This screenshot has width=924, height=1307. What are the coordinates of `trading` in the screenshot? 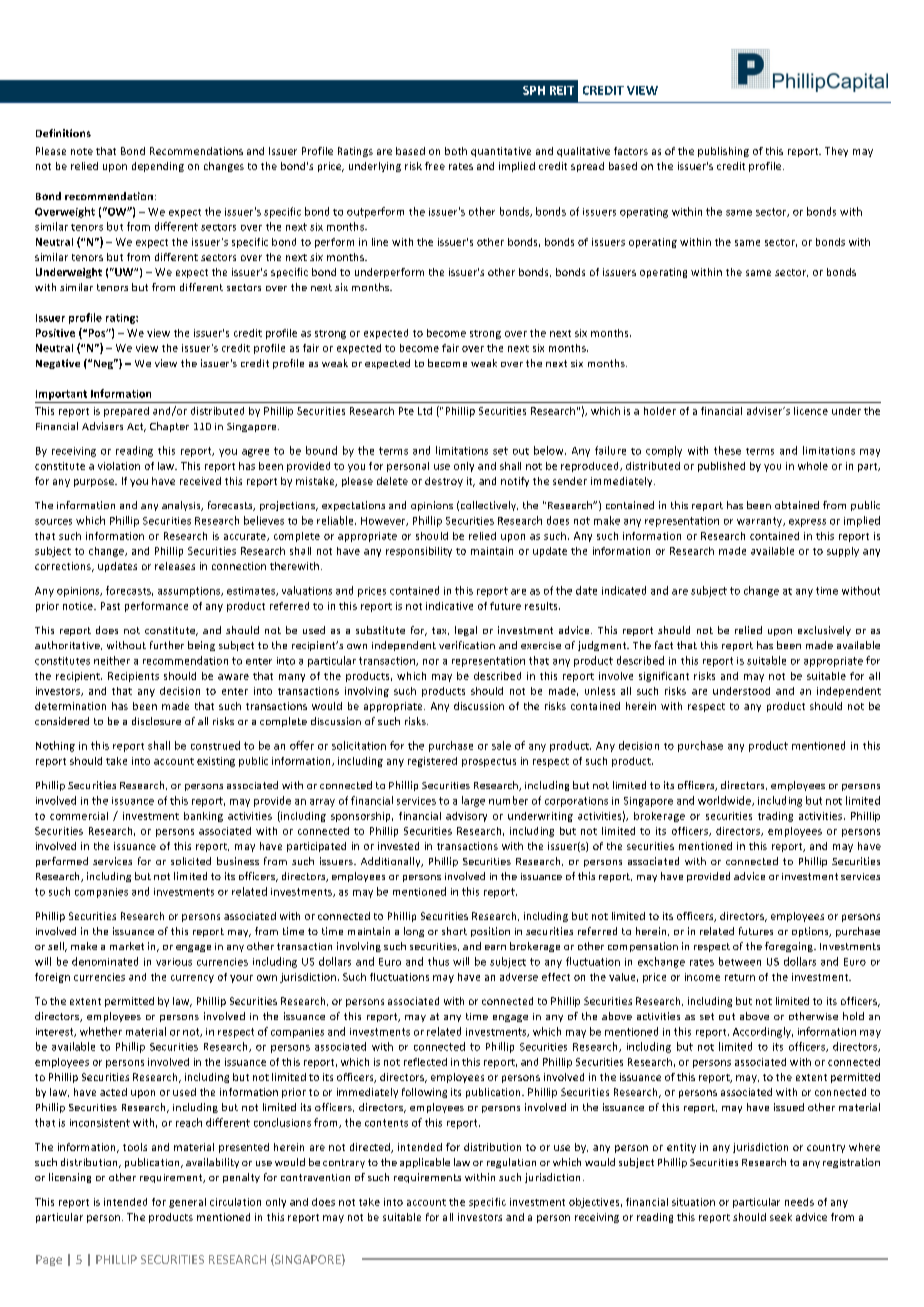 It's located at (775, 817).
